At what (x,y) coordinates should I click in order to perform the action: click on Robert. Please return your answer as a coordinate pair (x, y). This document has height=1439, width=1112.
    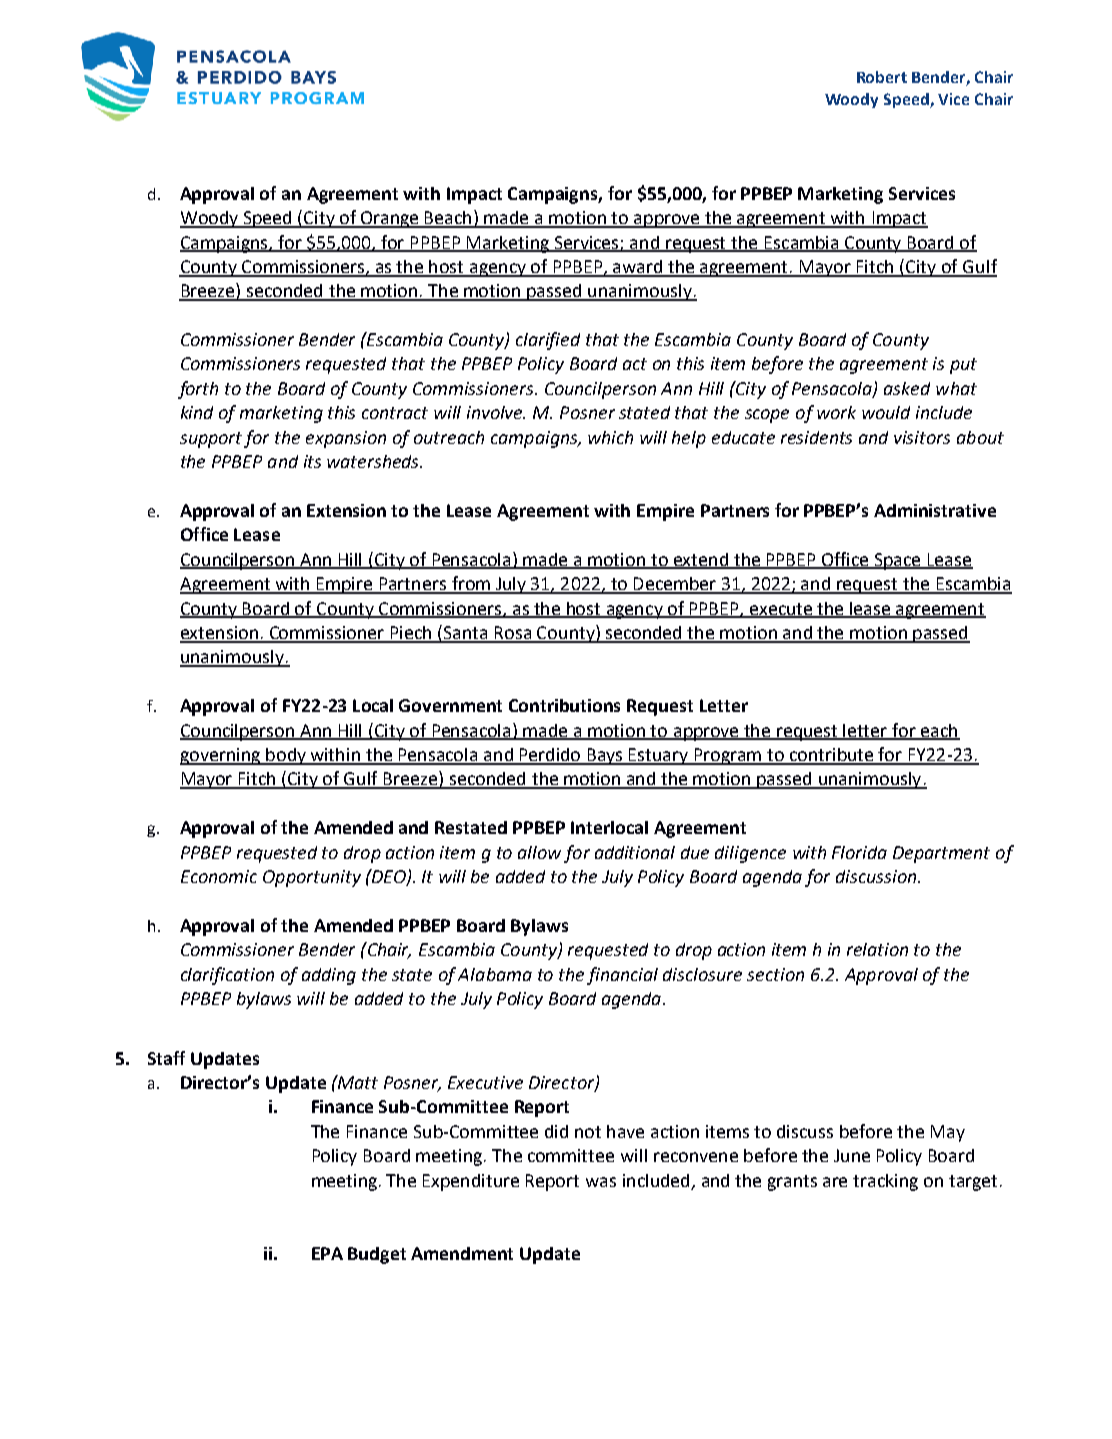
    Looking at the image, I should click on (882, 77).
